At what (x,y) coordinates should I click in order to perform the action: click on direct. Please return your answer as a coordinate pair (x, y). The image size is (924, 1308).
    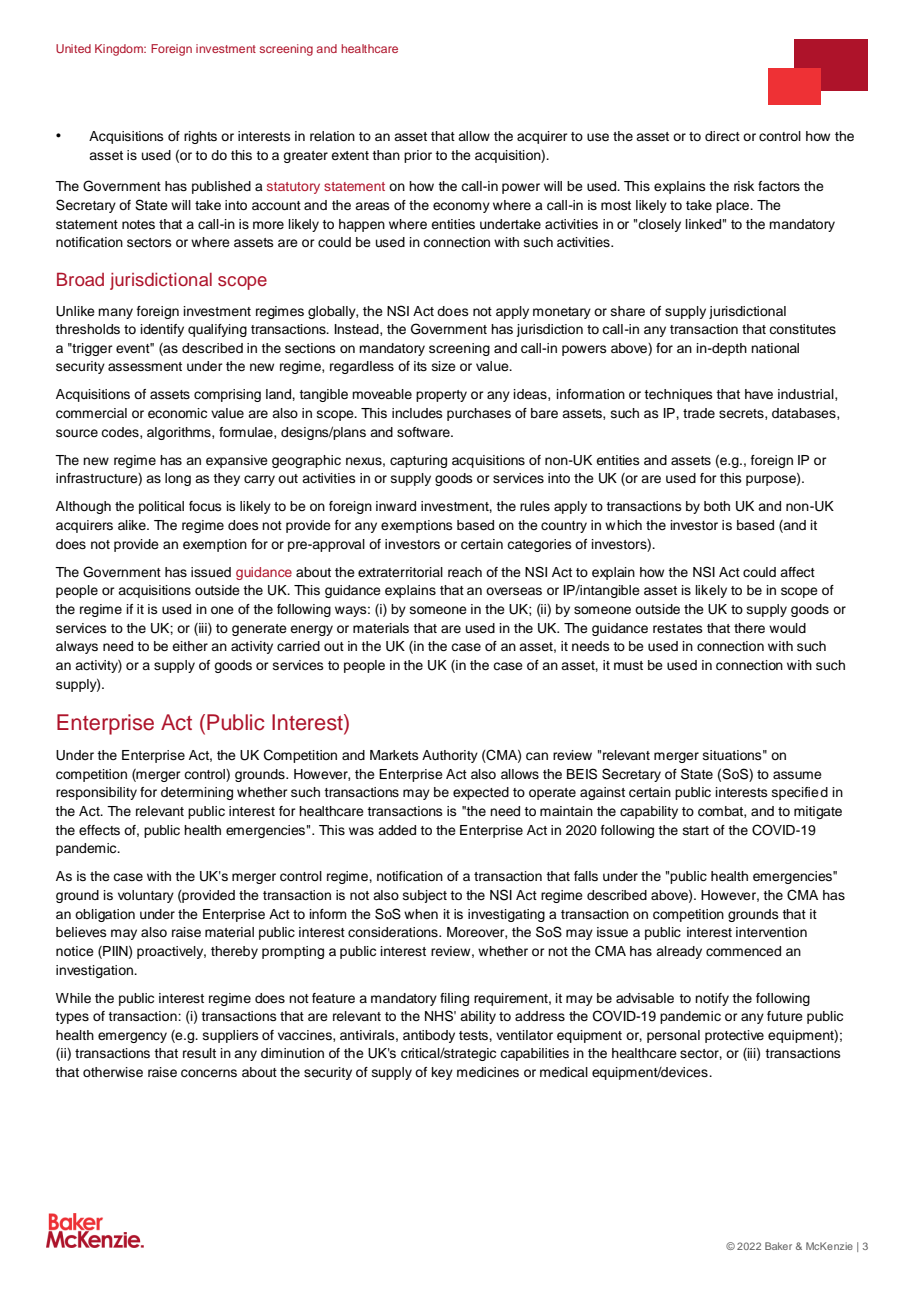
    Looking at the image, I should click on (722, 136).
